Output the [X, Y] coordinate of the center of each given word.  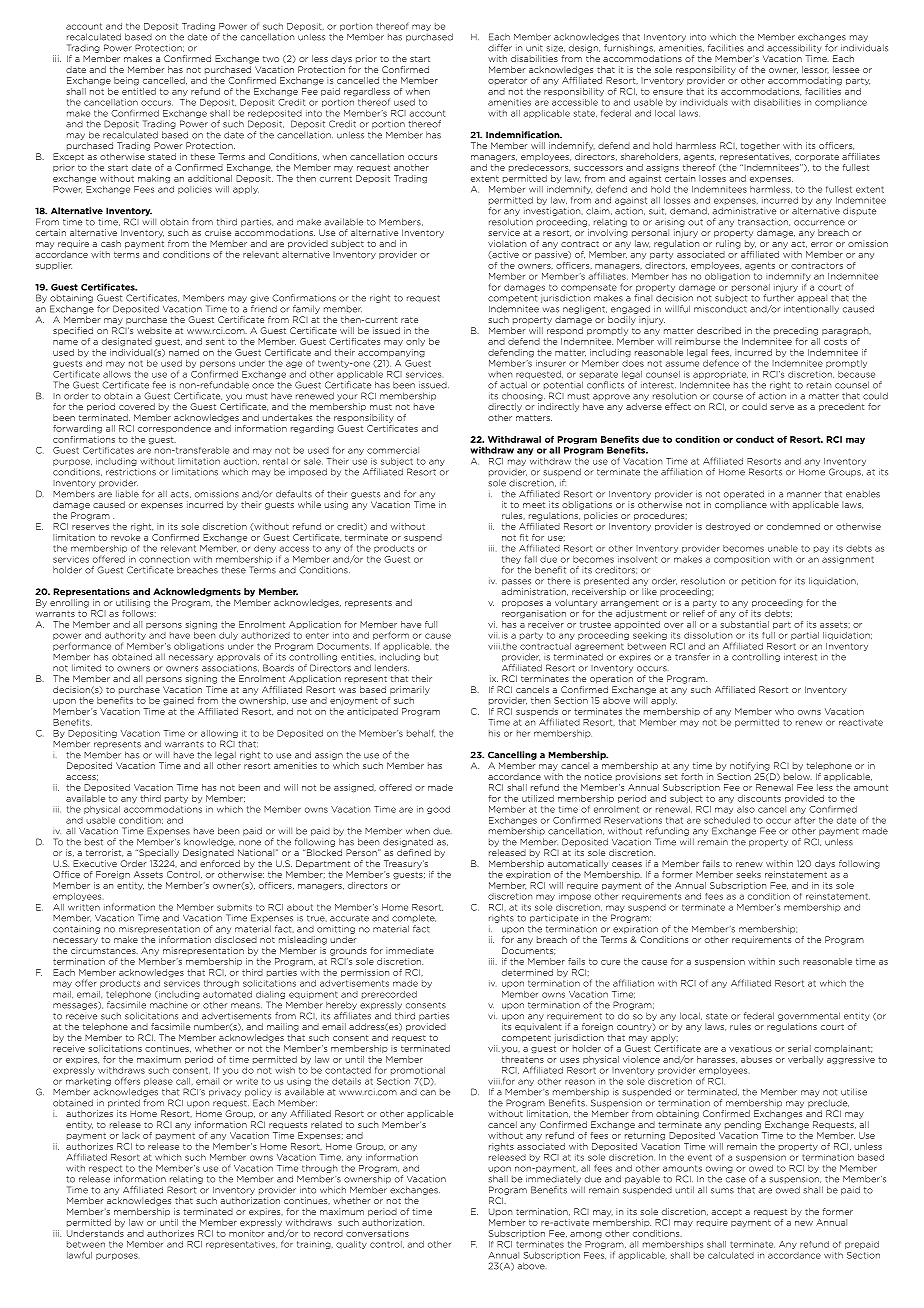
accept [726, 1213]
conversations [377, 1233]
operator [507, 81]
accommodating [805, 81]
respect [105, 1169]
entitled [139, 90]
